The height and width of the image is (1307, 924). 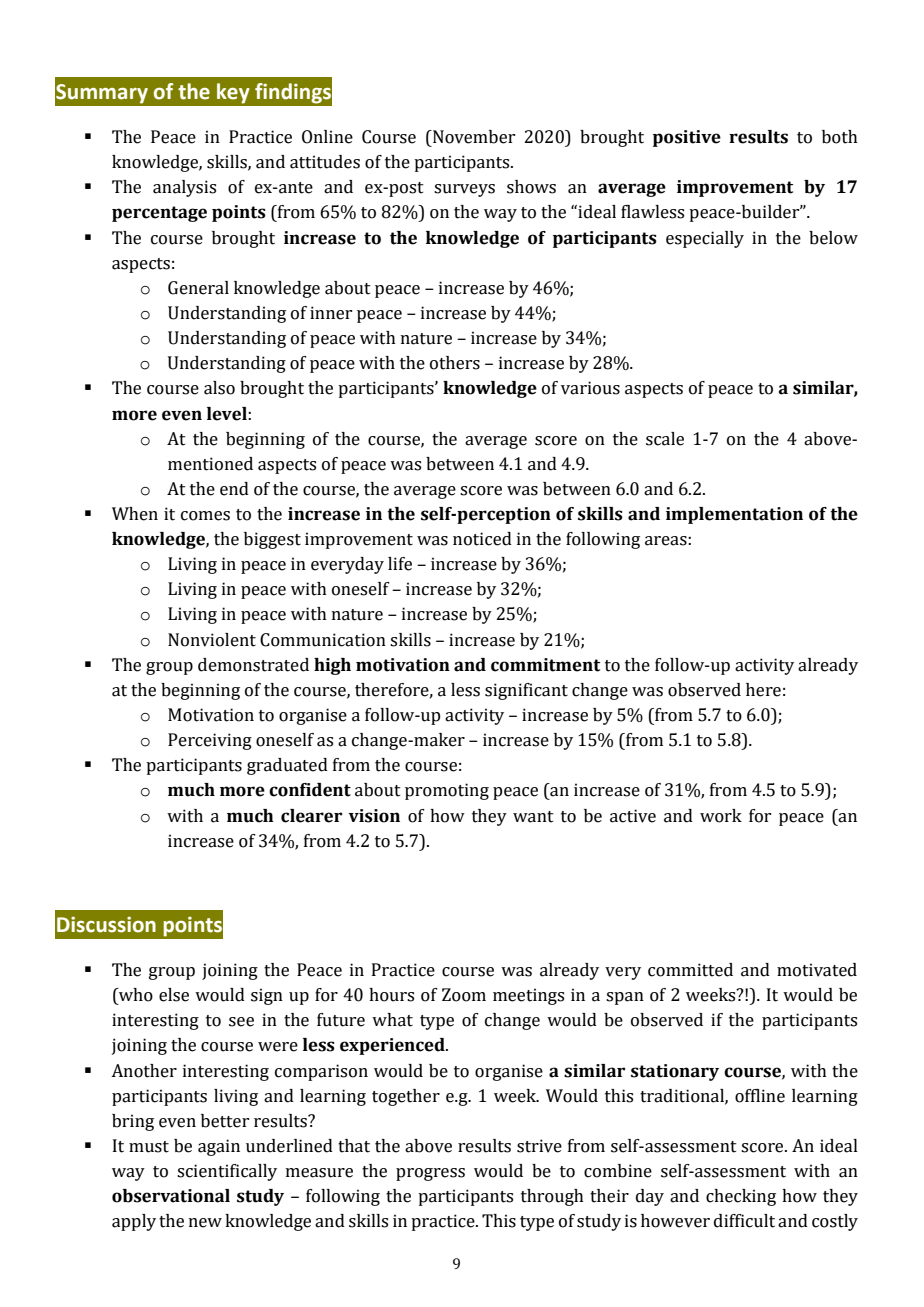 I want to click on surveys, so click(x=464, y=190).
